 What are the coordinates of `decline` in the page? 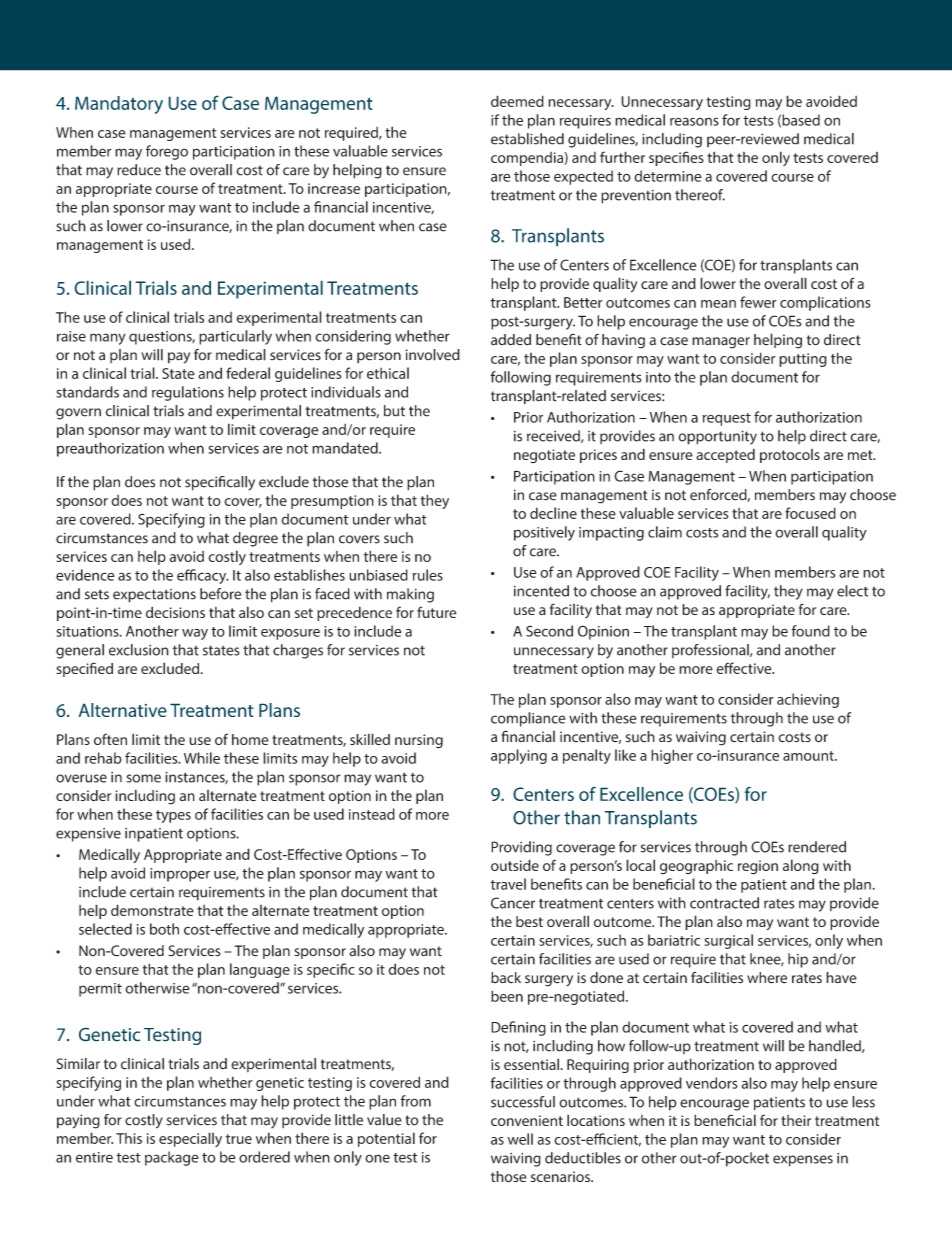 It's located at (553, 513).
